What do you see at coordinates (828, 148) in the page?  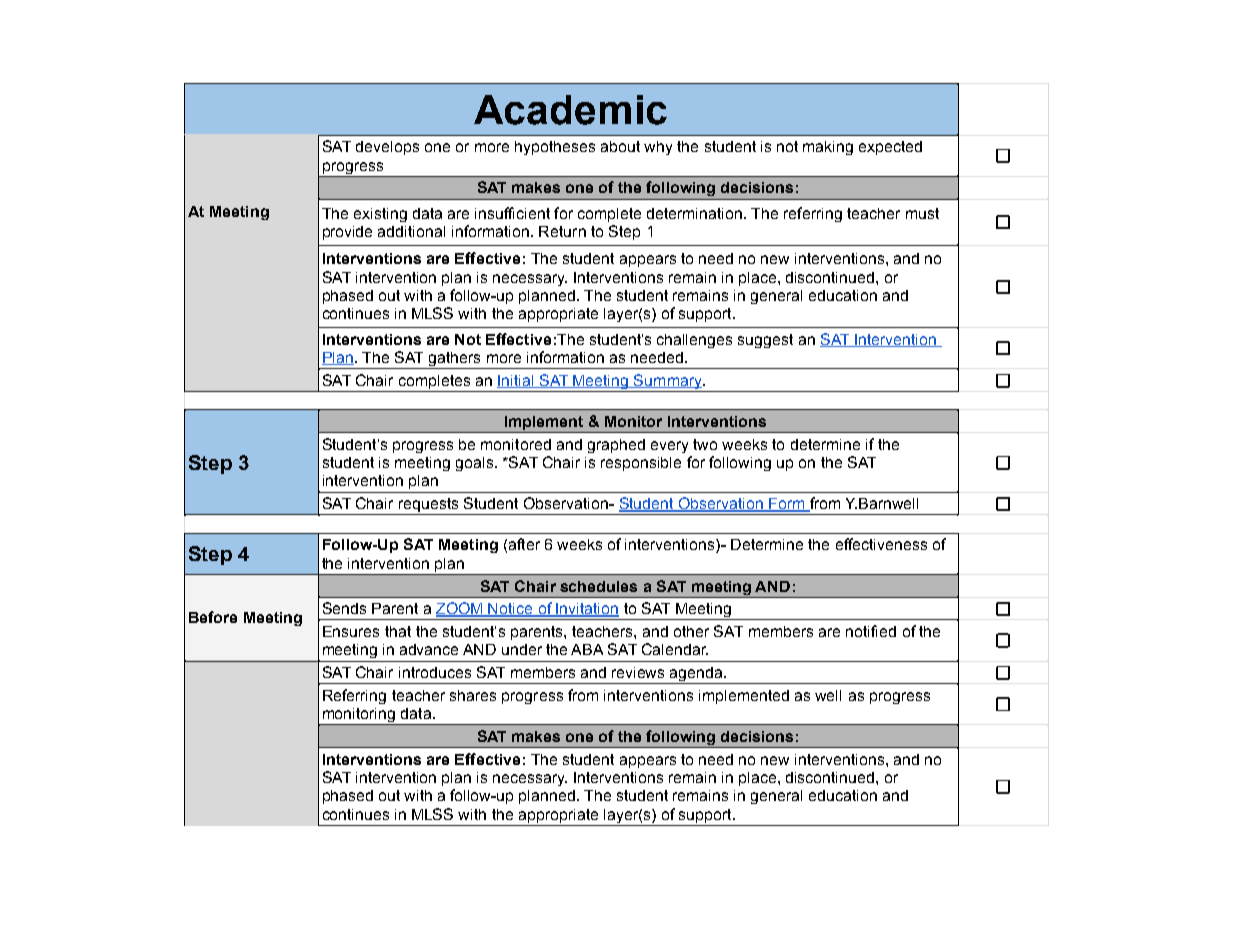 I see `making` at bounding box center [828, 148].
